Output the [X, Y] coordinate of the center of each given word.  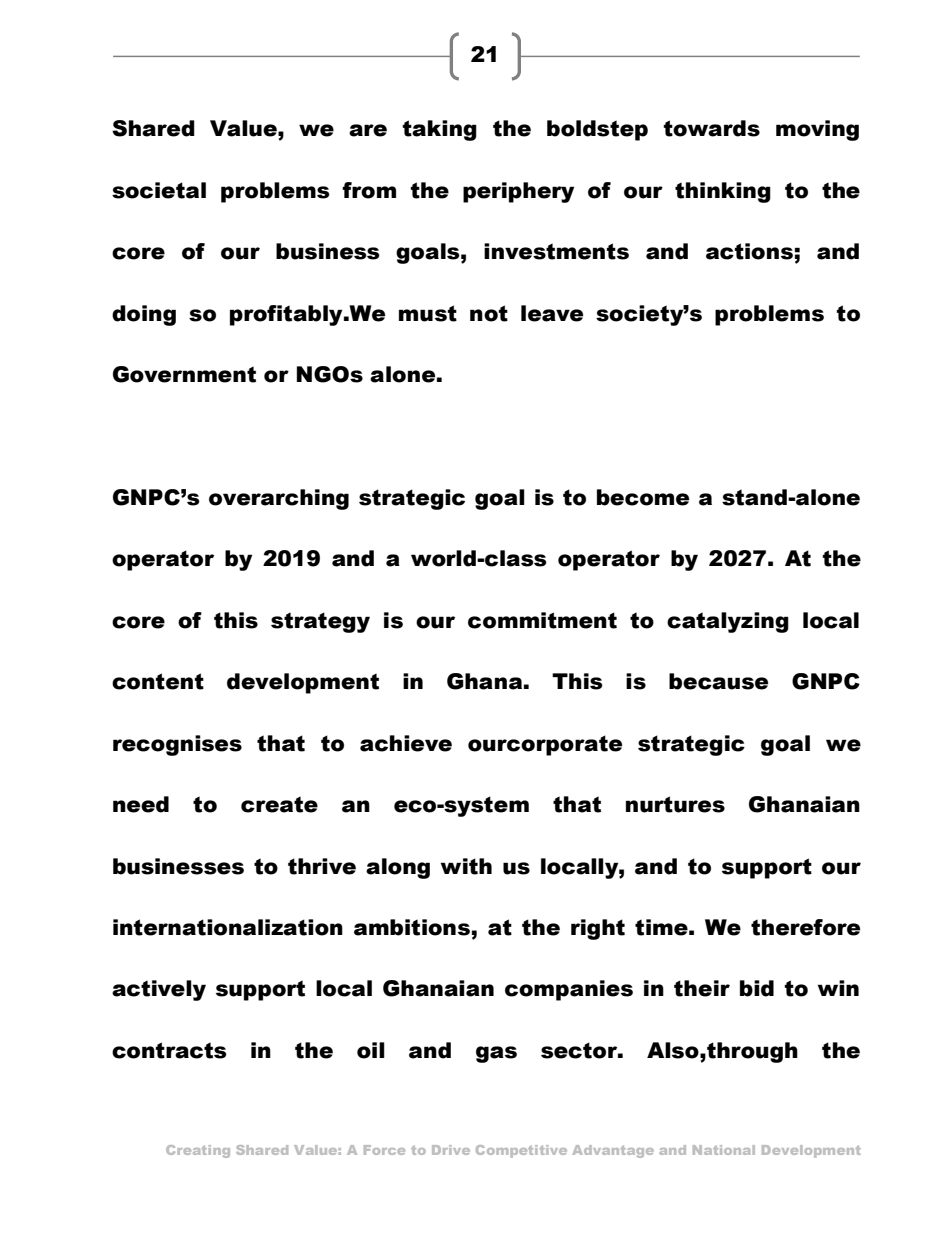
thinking [723, 192]
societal [159, 190]
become [643, 497]
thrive [322, 866]
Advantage [613, 1151]
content [158, 681]
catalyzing [728, 622]
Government [184, 374]
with [466, 866]
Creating [198, 1151]
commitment [542, 620]
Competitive [521, 1151]
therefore [805, 927]
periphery [518, 192]
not [489, 313]
